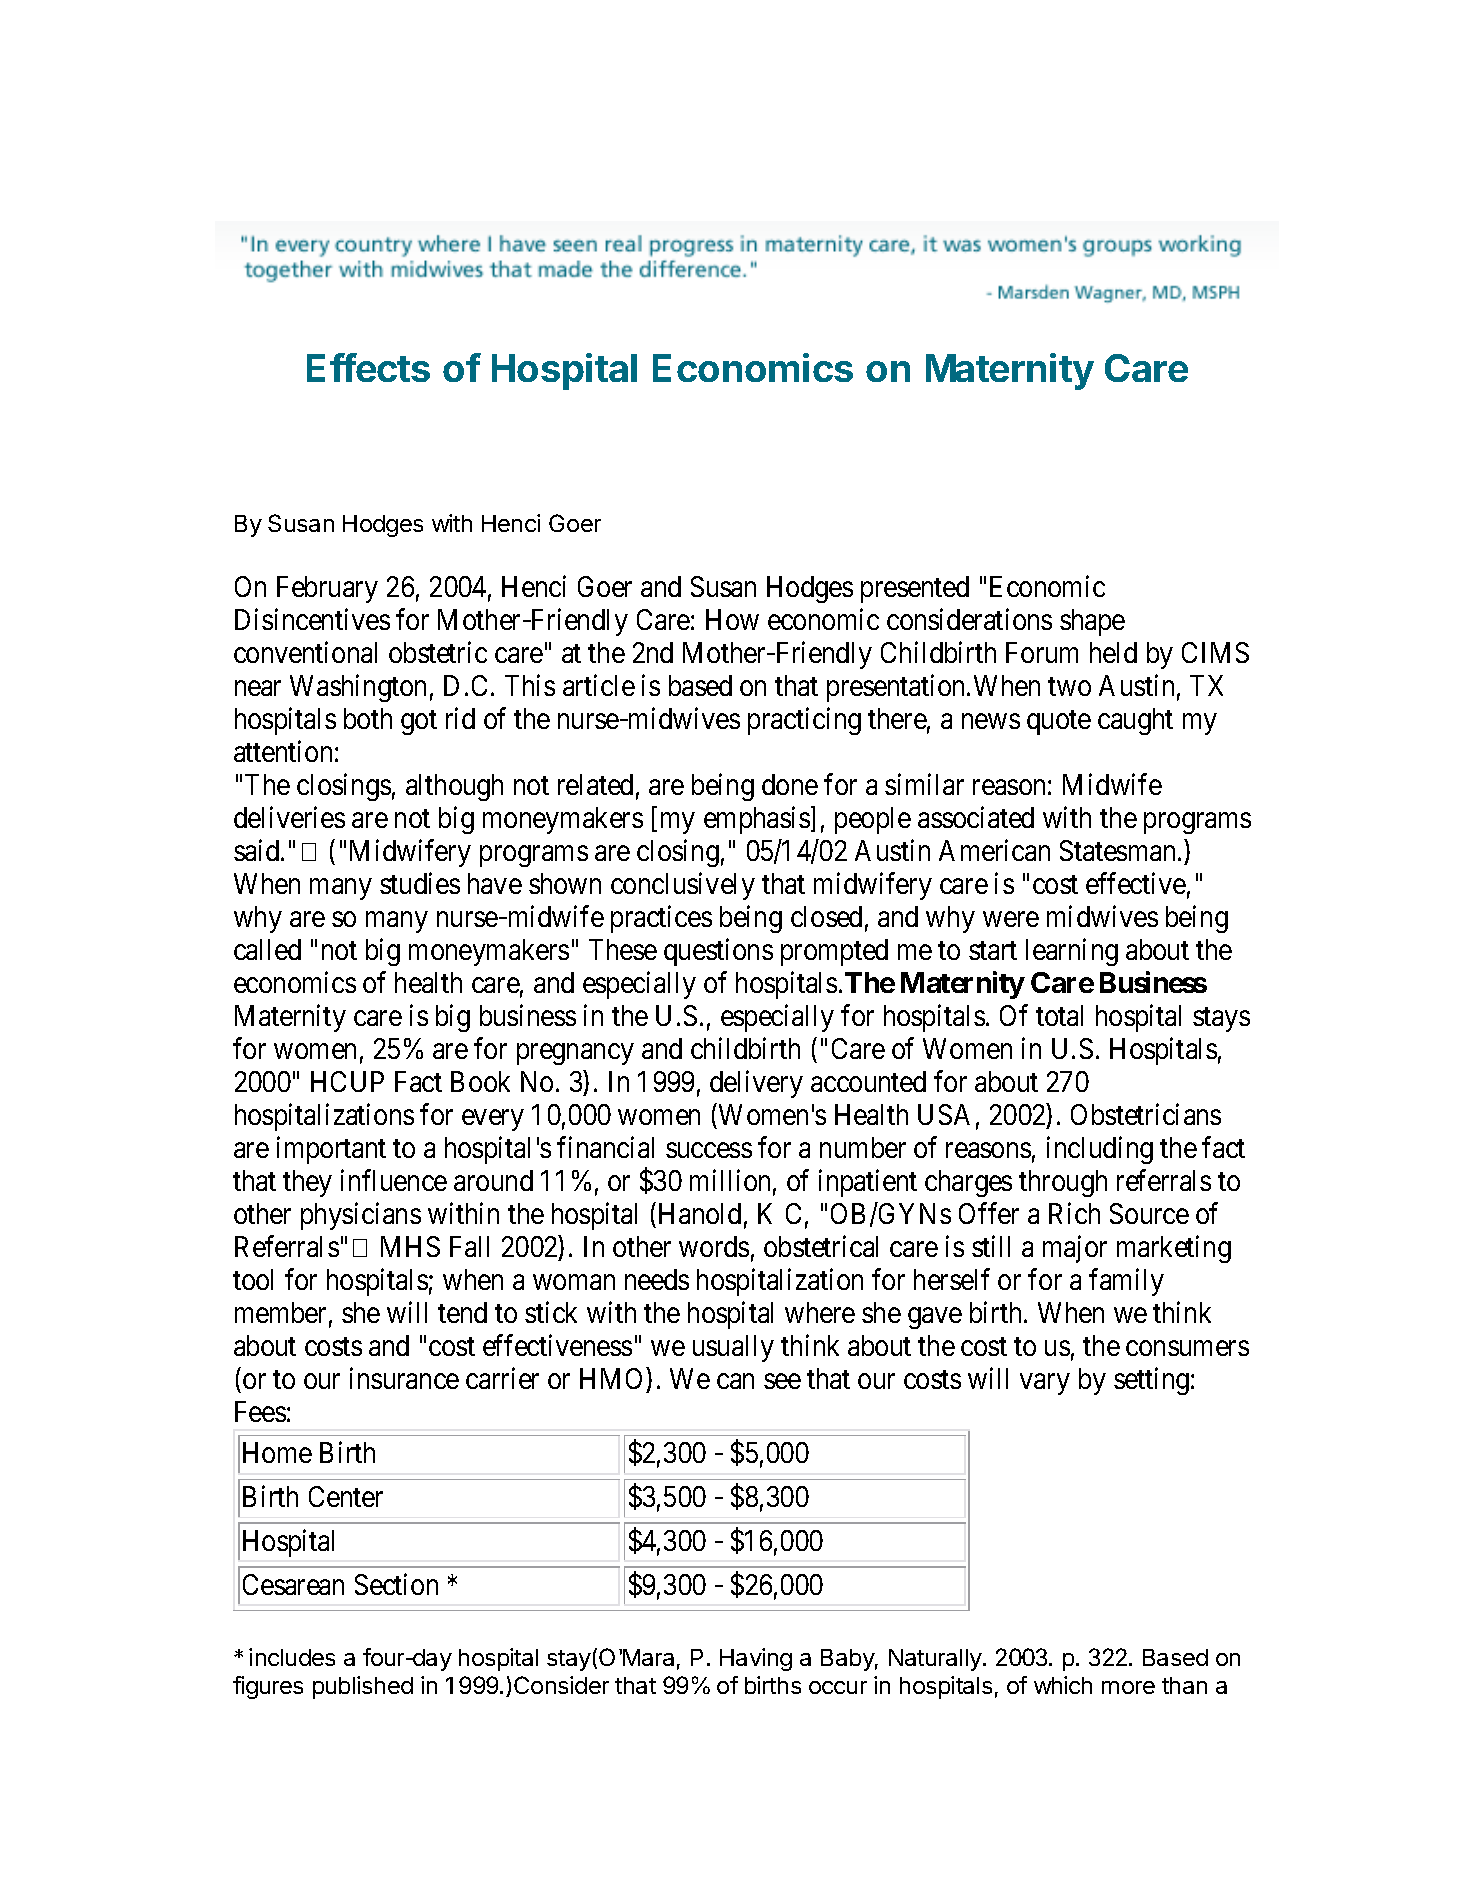 The width and height of the screenshot is (1463, 1893). I want to click on delivery, so click(756, 1084).
